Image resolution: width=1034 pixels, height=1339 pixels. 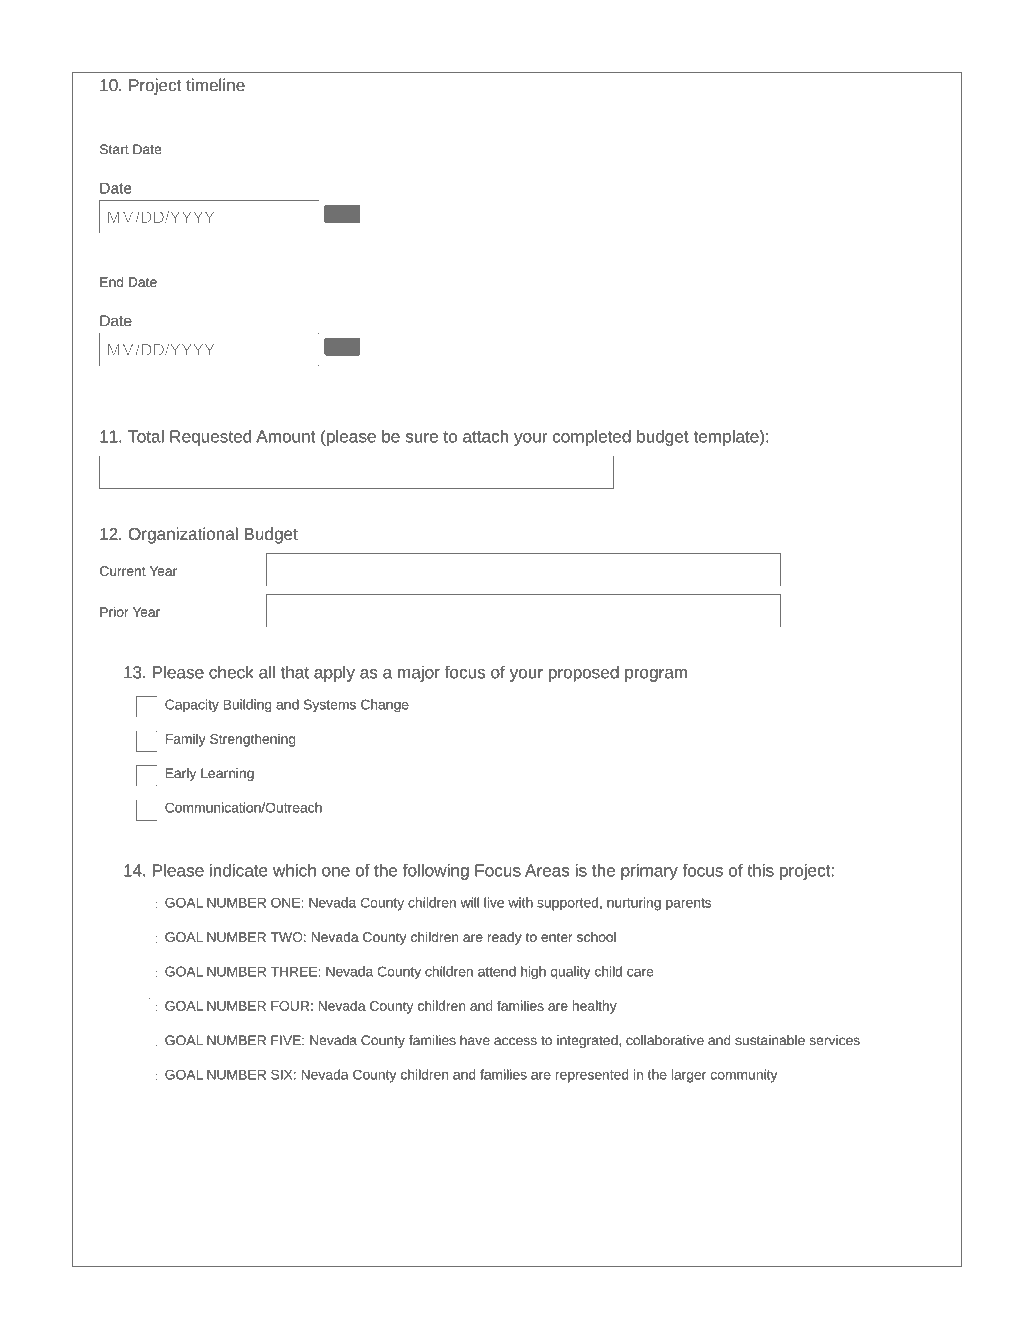 I want to click on completed, so click(x=592, y=438).
